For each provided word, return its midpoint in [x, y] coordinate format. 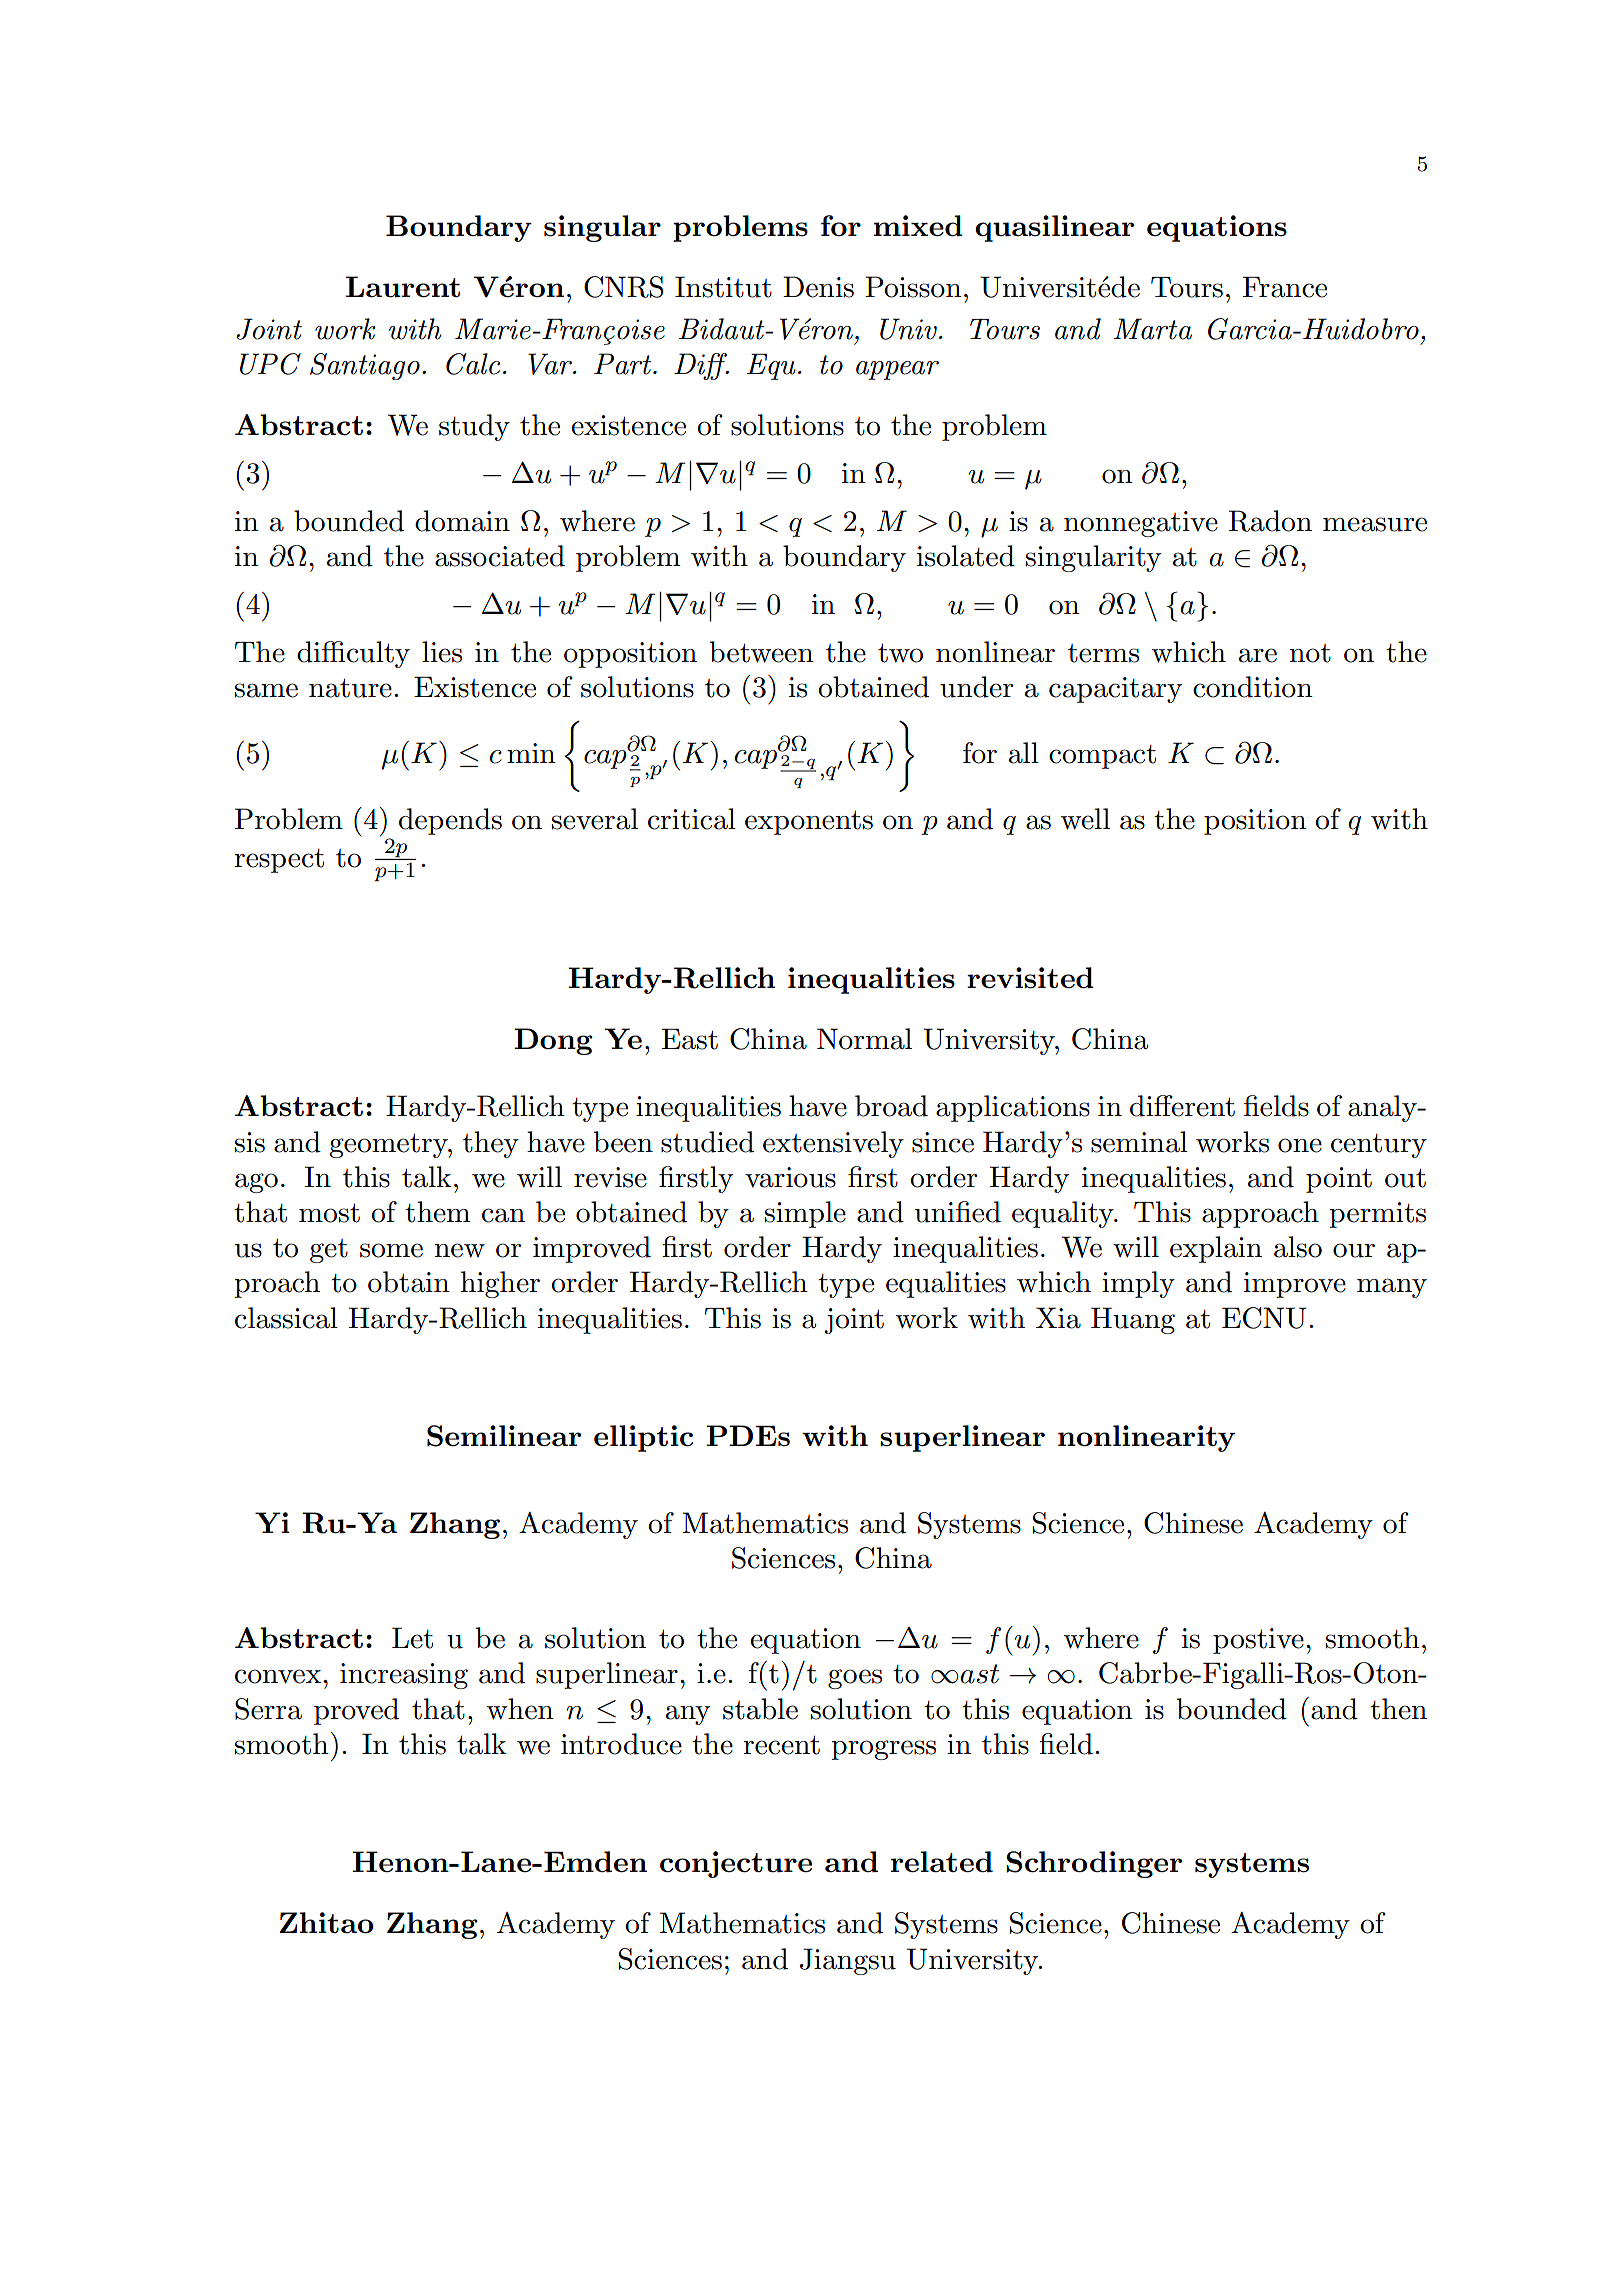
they [491, 1144]
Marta [1153, 329]
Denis [818, 287]
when [520, 1709]
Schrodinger [1094, 1864]
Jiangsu [848, 1961]
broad [891, 1106]
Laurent [403, 287]
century [1379, 1146]
